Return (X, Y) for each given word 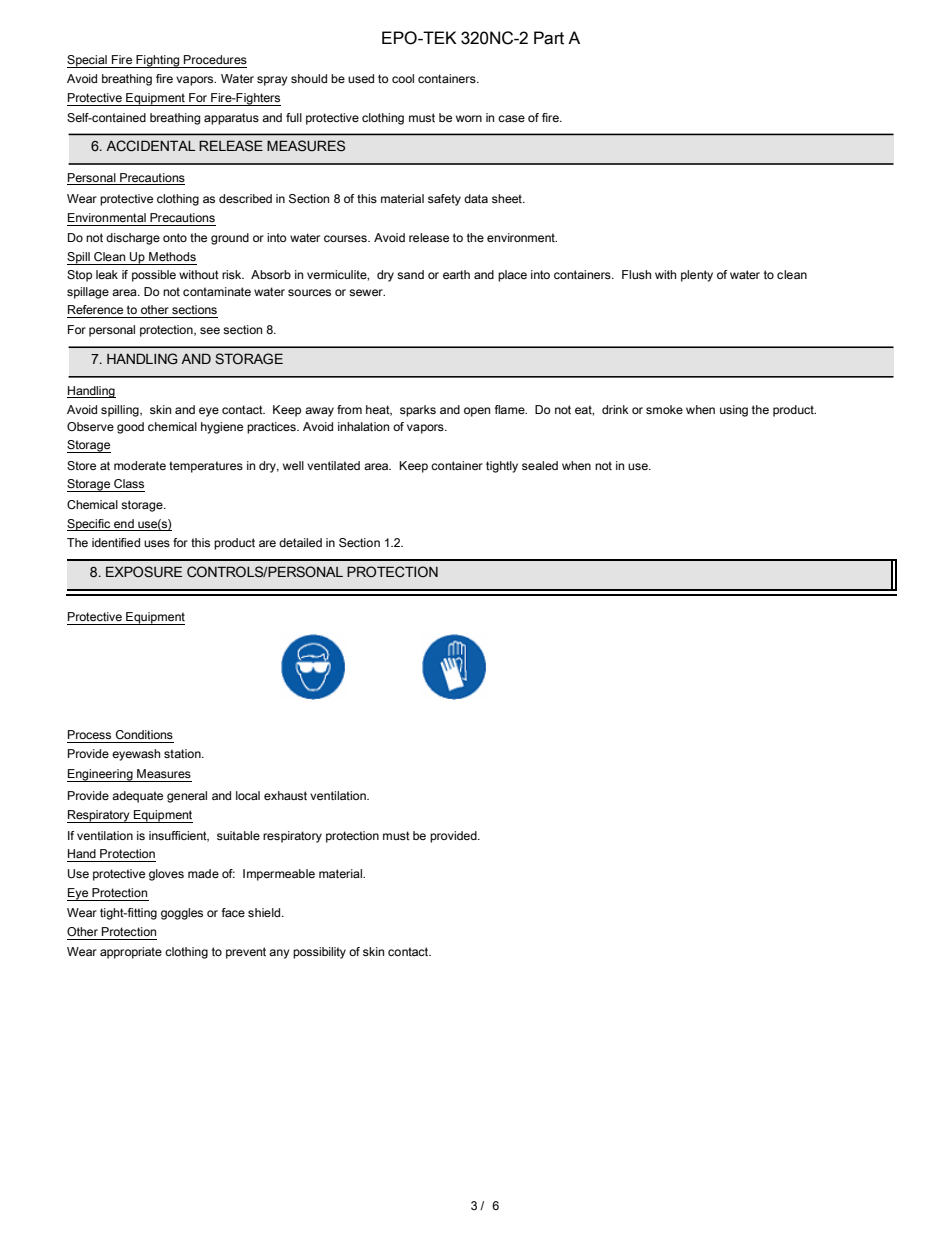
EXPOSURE (144, 572)
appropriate (131, 953)
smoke (664, 409)
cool (403, 78)
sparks (418, 411)
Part (549, 38)
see (210, 330)
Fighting (158, 61)
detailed (300, 542)
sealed (540, 465)
